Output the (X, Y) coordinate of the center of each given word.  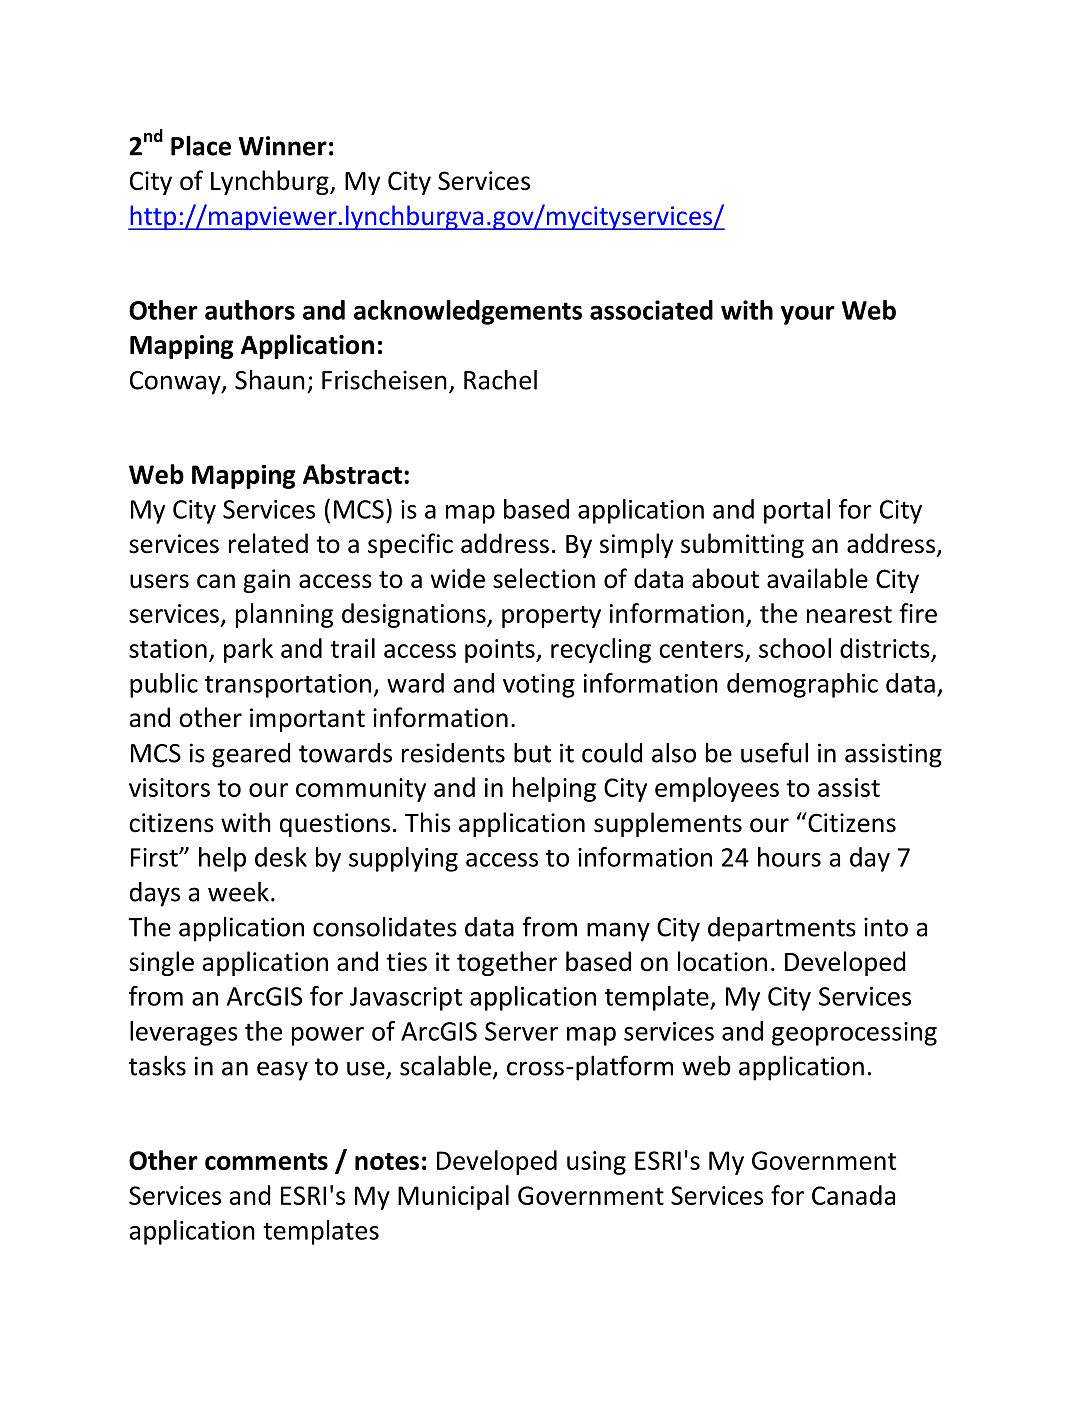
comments (266, 1161)
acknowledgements (468, 312)
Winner (283, 146)
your (808, 315)
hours (789, 857)
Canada (853, 1195)
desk (281, 857)
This (428, 822)
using (596, 1163)
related (268, 543)
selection (544, 578)
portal (797, 511)
